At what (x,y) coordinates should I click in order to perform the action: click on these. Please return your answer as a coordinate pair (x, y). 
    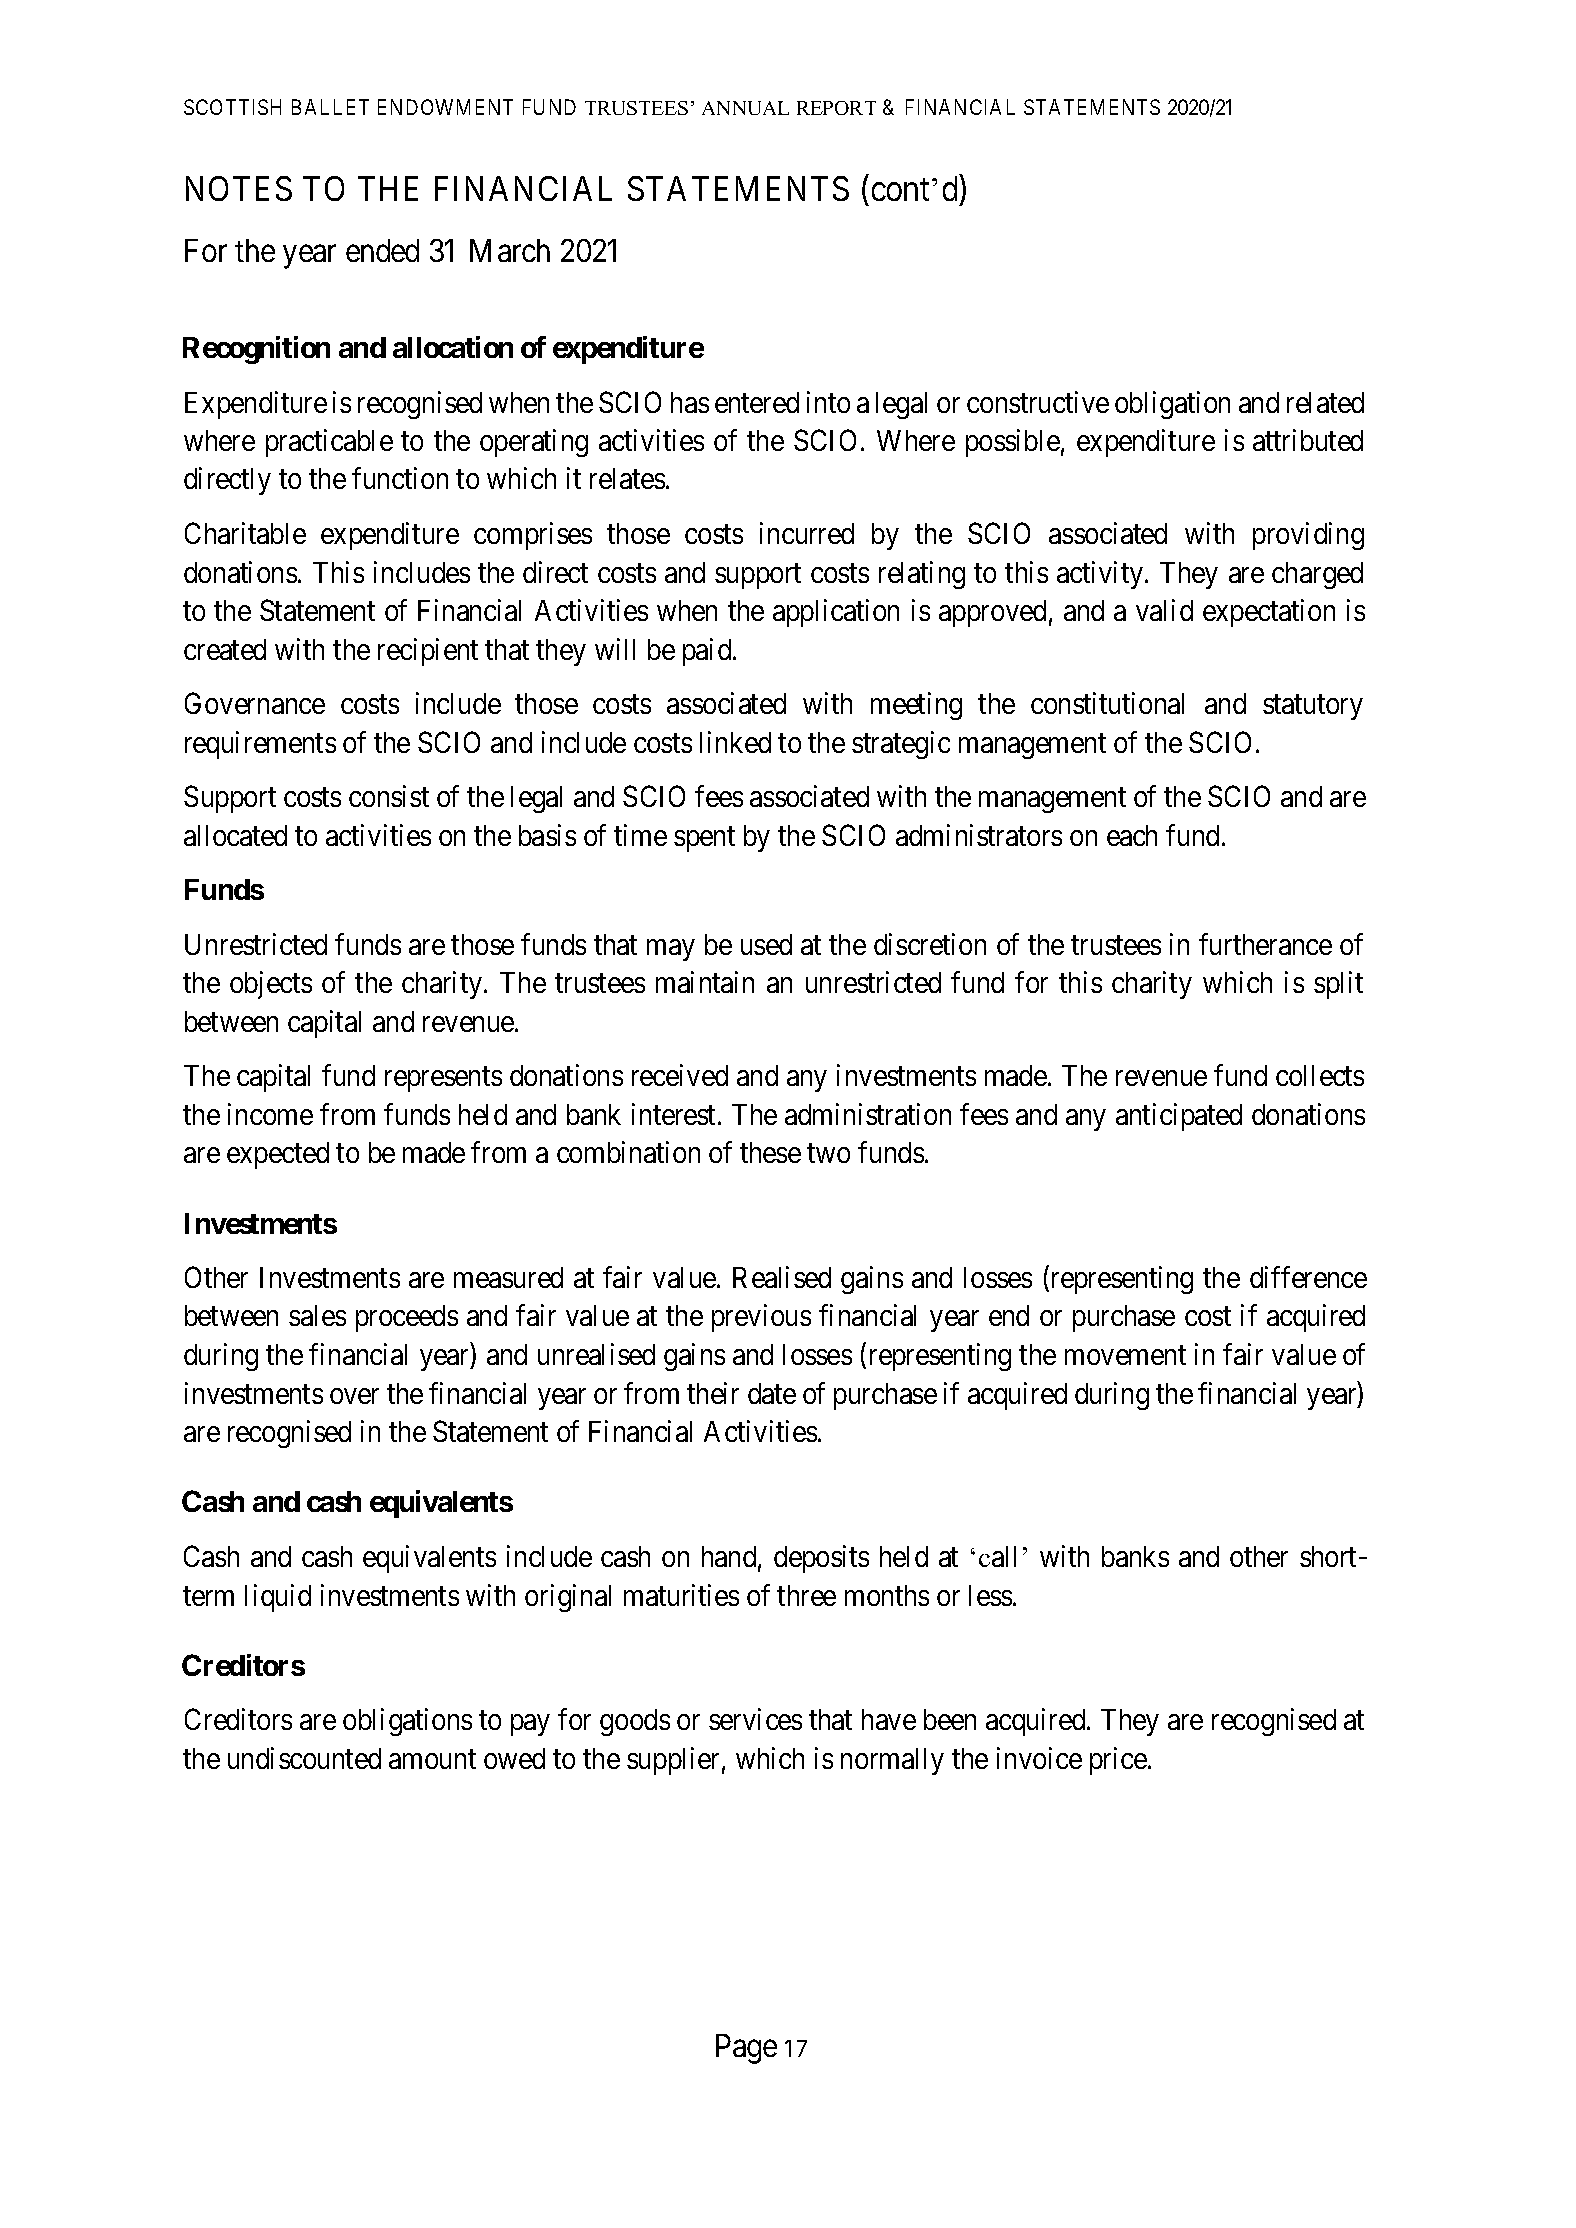
    Looking at the image, I should click on (770, 1152).
